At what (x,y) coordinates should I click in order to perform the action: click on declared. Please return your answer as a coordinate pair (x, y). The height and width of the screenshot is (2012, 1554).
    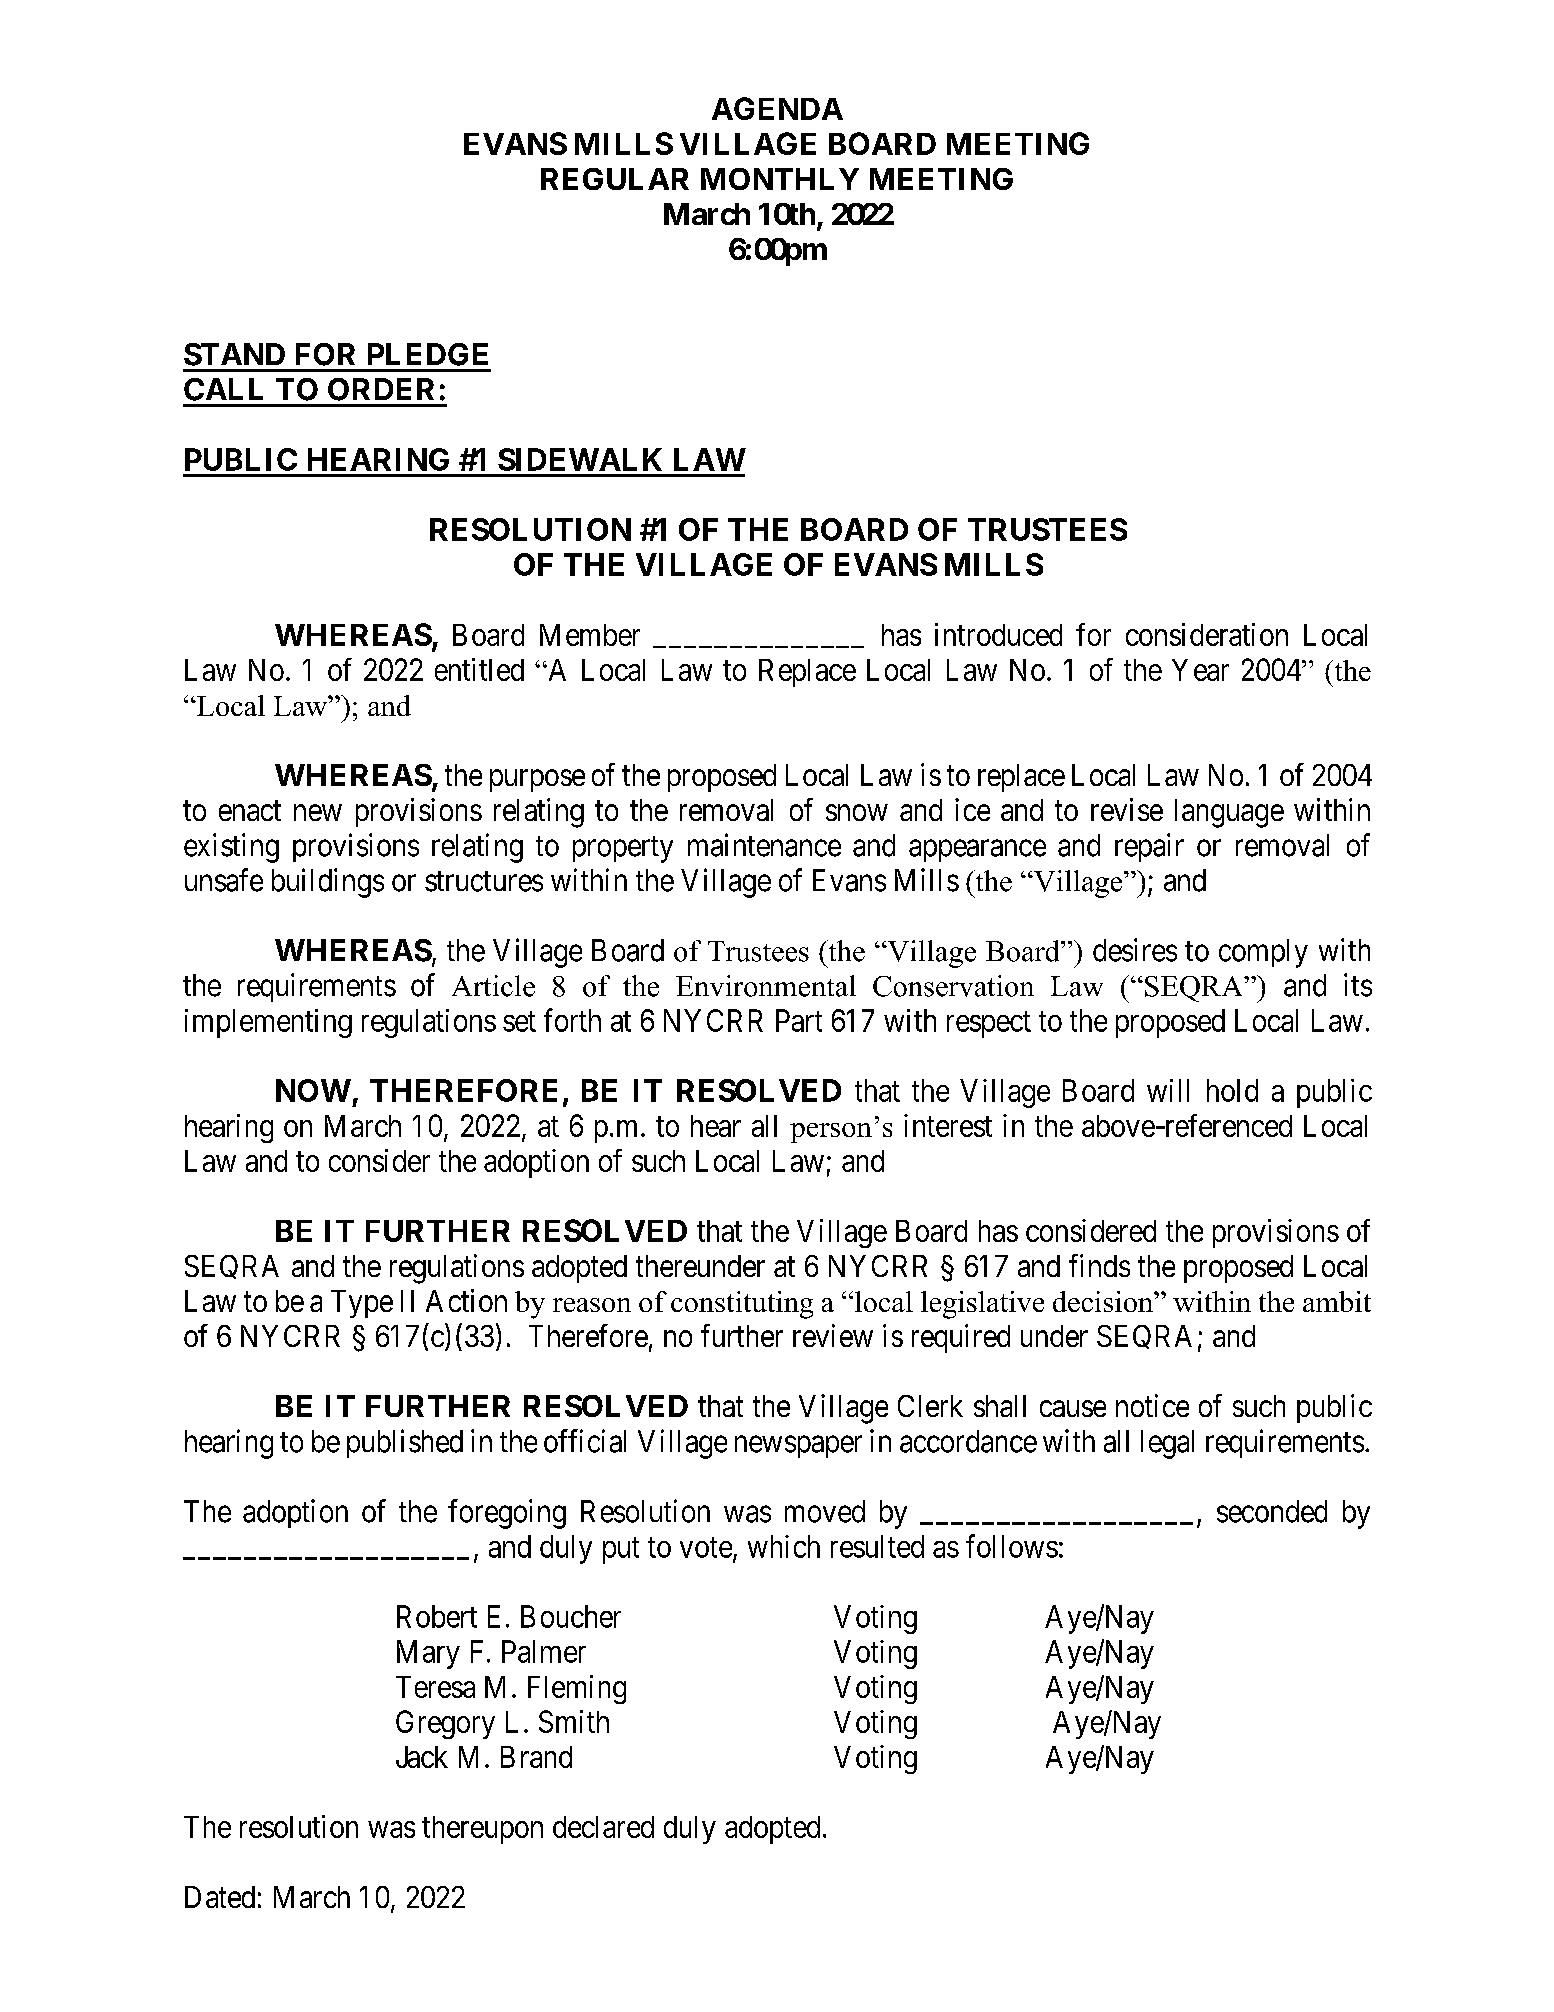
    Looking at the image, I should click on (603, 1827).
